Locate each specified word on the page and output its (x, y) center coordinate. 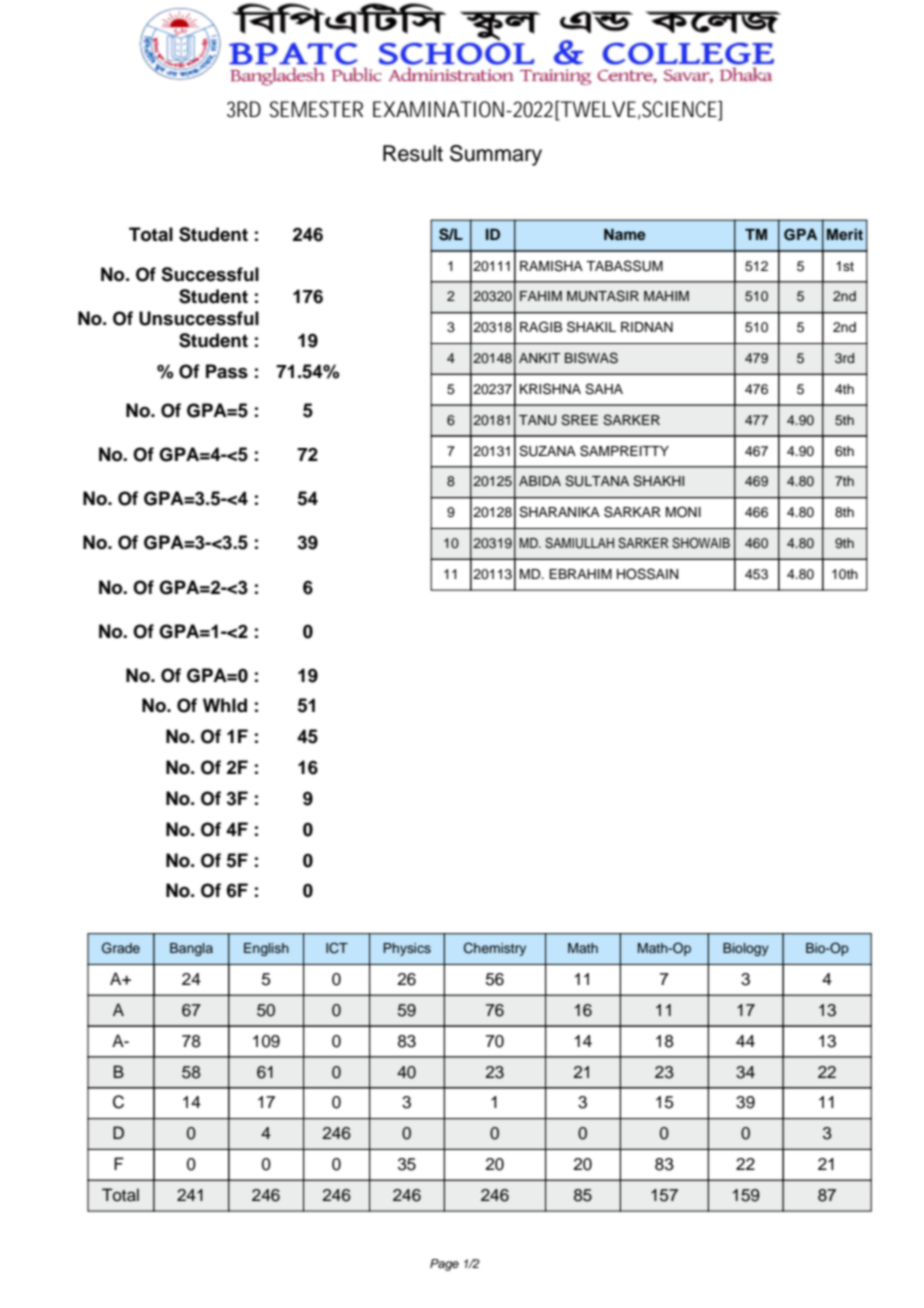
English (266, 949)
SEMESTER (316, 109)
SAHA (604, 389)
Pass (227, 371)
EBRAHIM (580, 574)
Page (444, 1265)
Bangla (191, 949)
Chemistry (495, 949)
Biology (746, 949)
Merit (845, 234)
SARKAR (632, 512)
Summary (496, 155)
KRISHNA (550, 389)
